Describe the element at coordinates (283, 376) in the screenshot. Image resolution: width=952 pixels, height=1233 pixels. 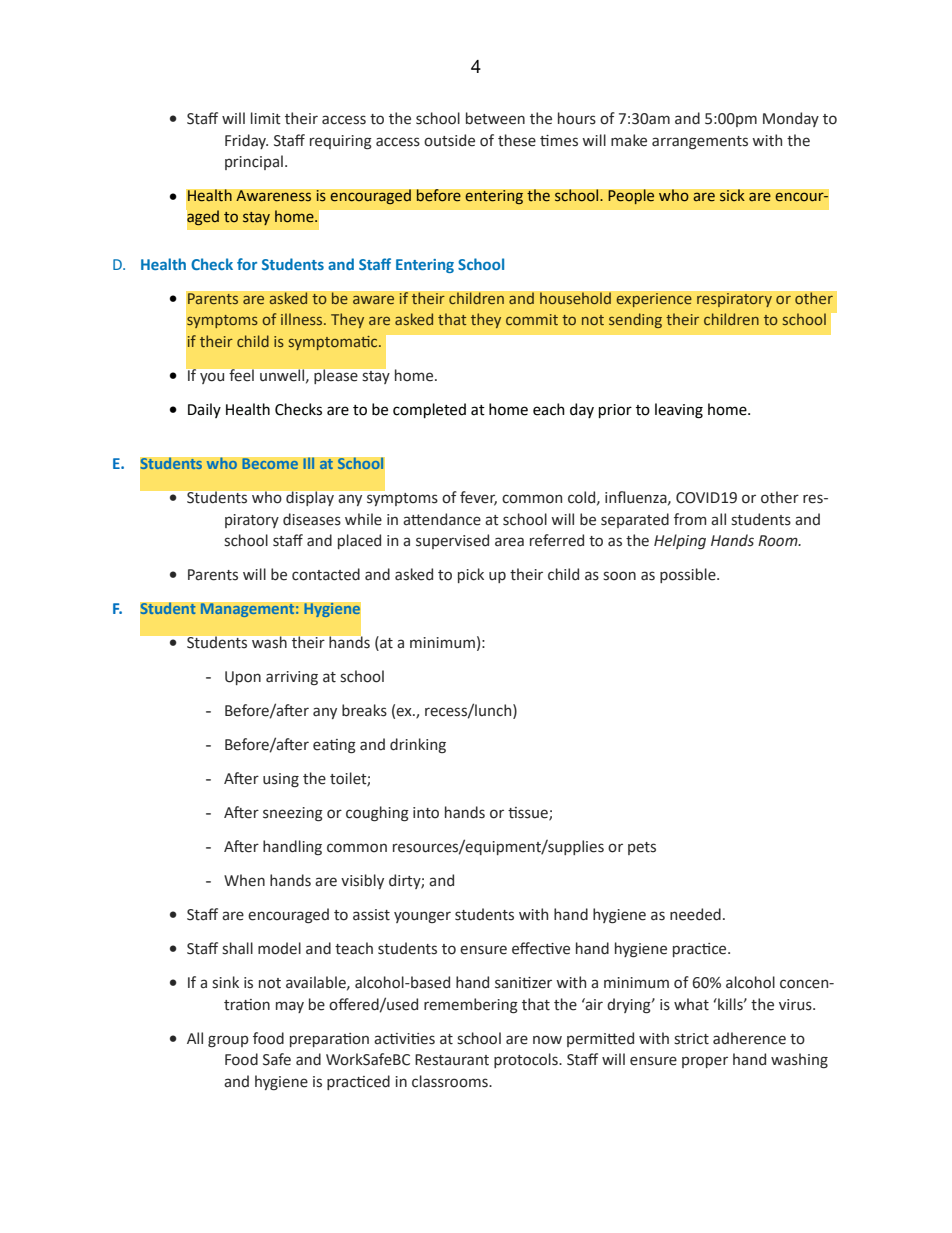
I see `unwell` at that location.
